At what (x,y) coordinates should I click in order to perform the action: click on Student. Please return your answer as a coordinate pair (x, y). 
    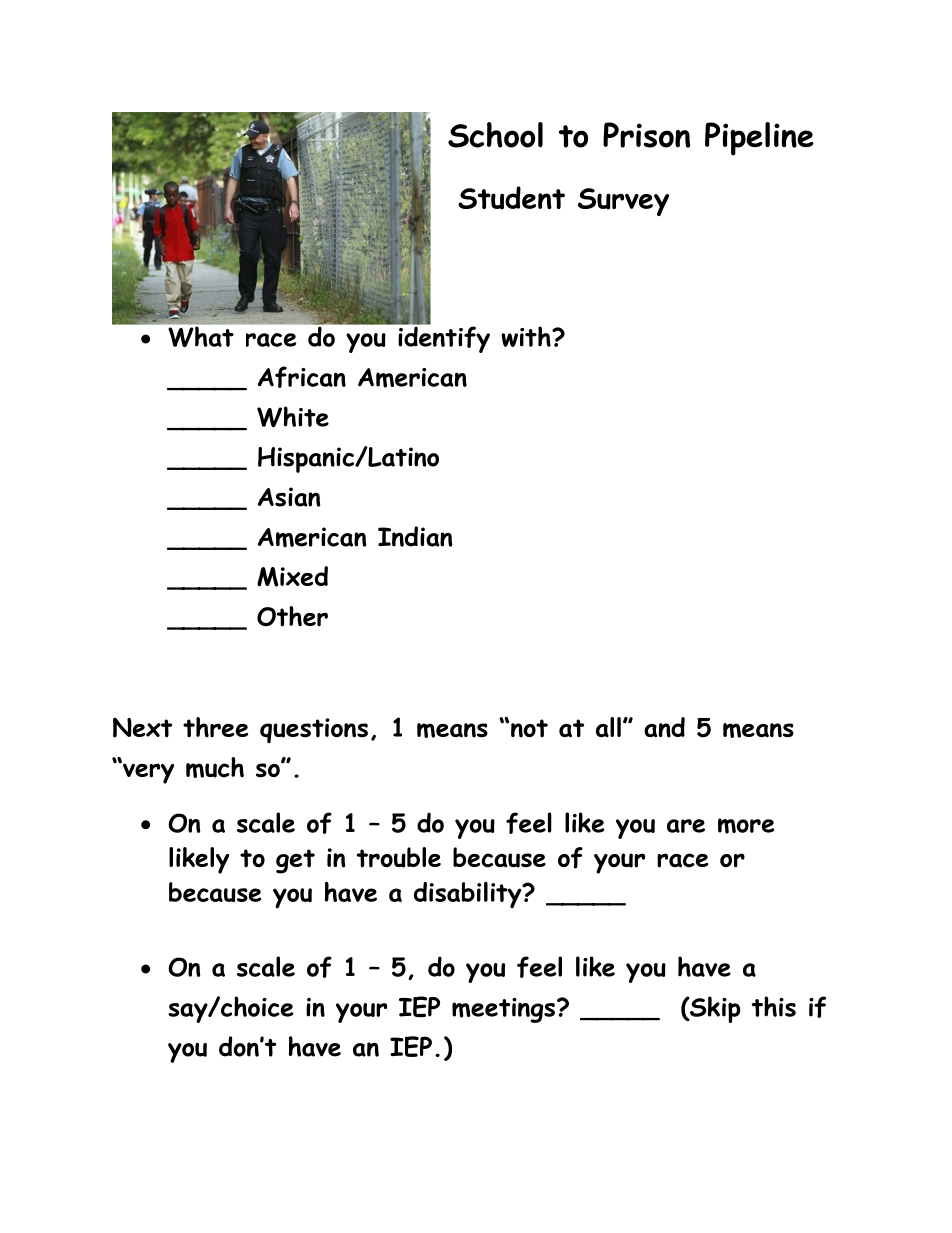
    Looking at the image, I should click on (511, 198).
